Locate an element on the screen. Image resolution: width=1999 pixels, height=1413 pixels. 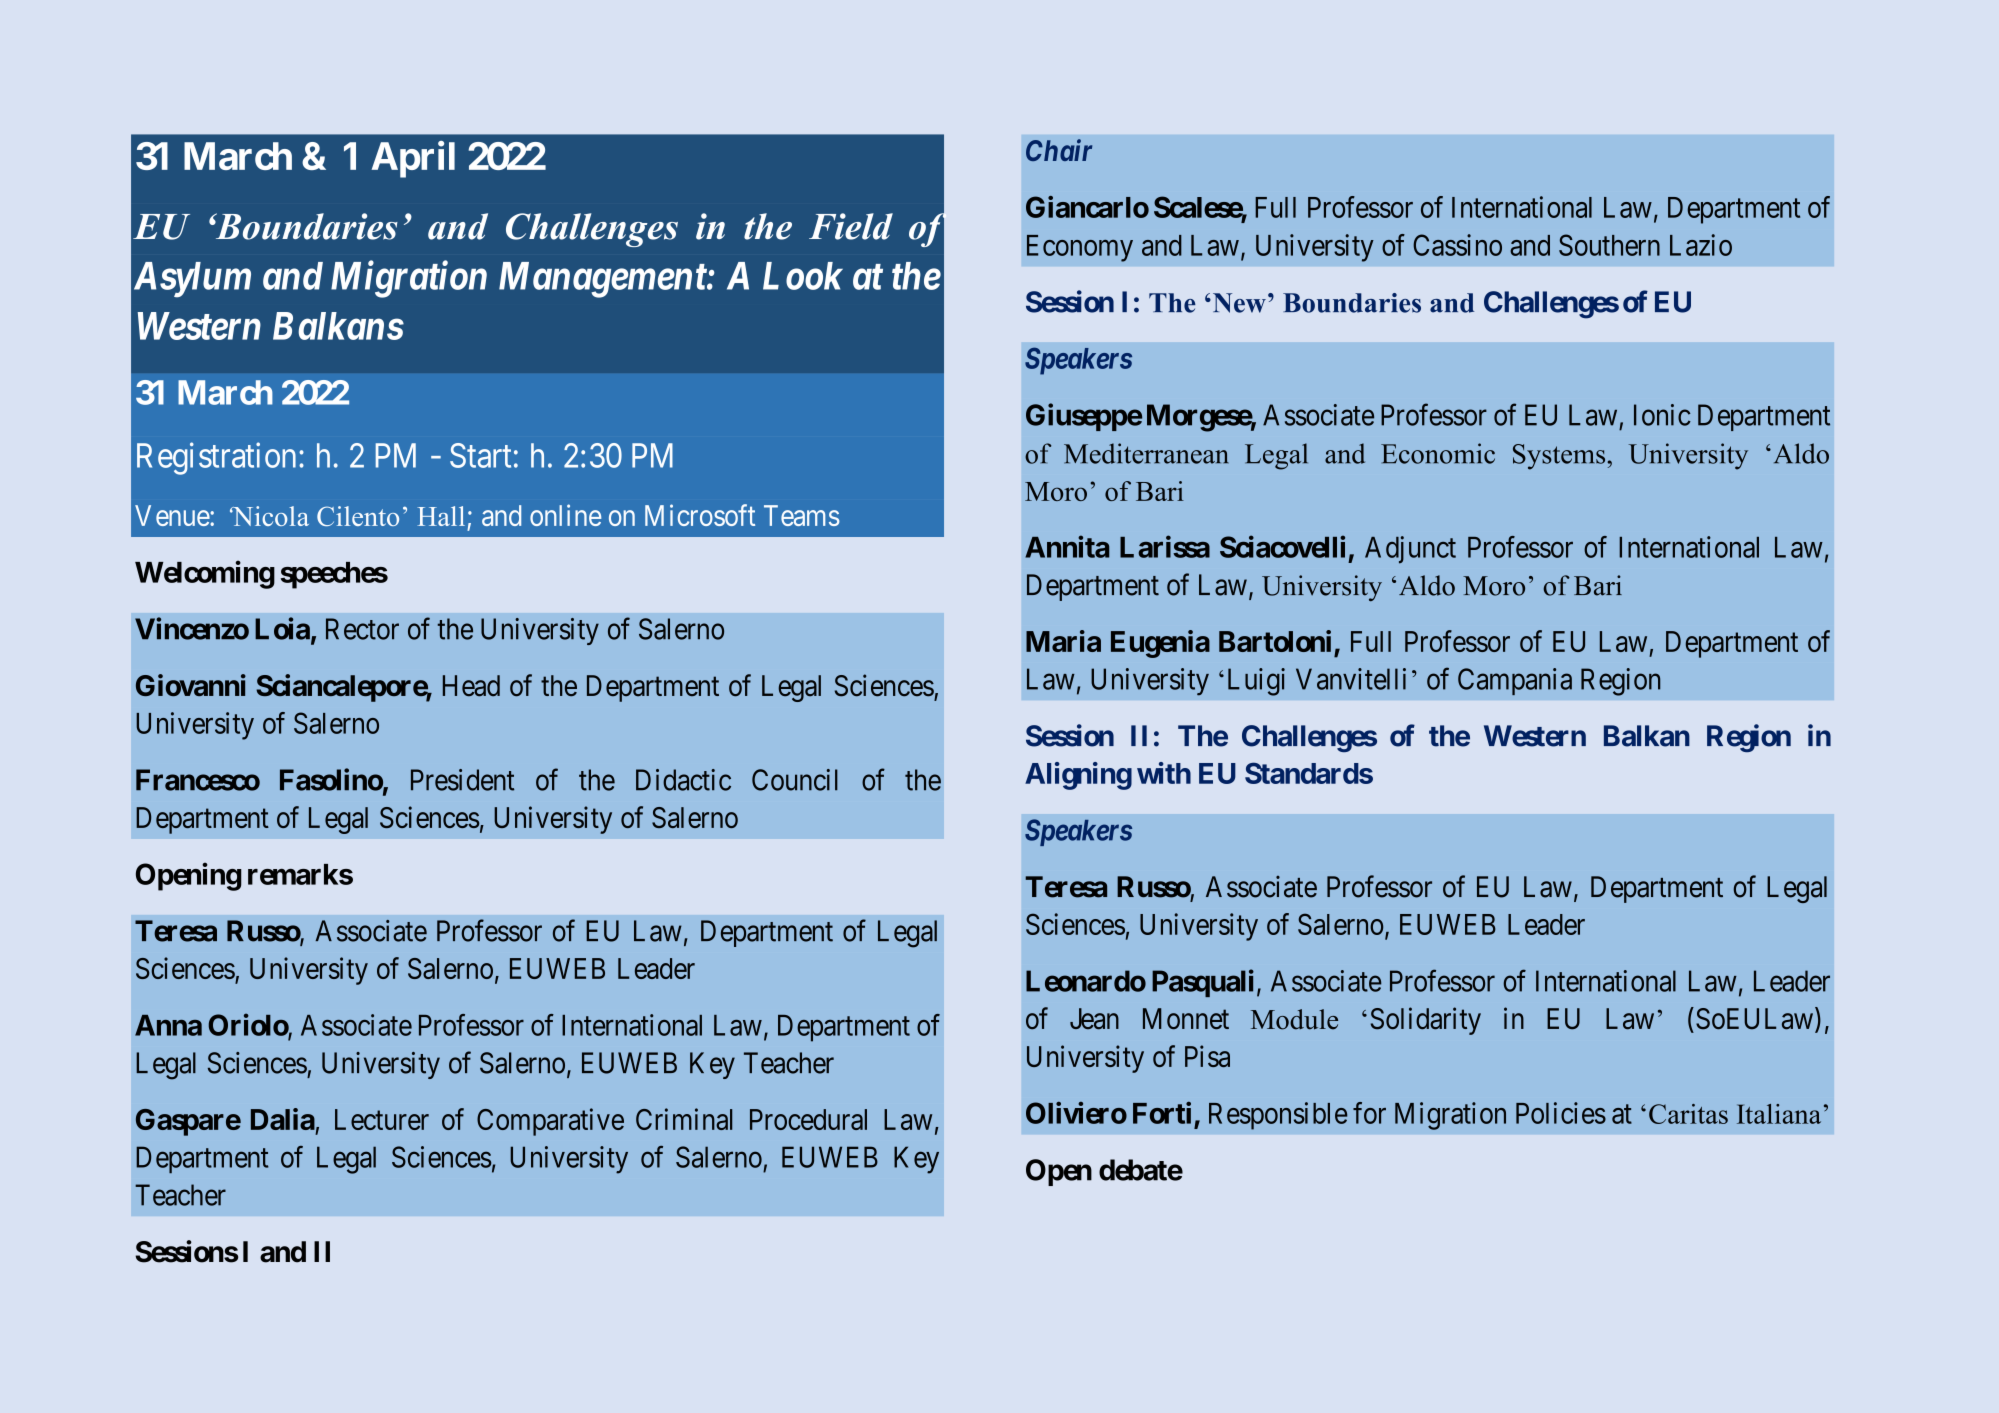
Southern is located at coordinates (1609, 245).
